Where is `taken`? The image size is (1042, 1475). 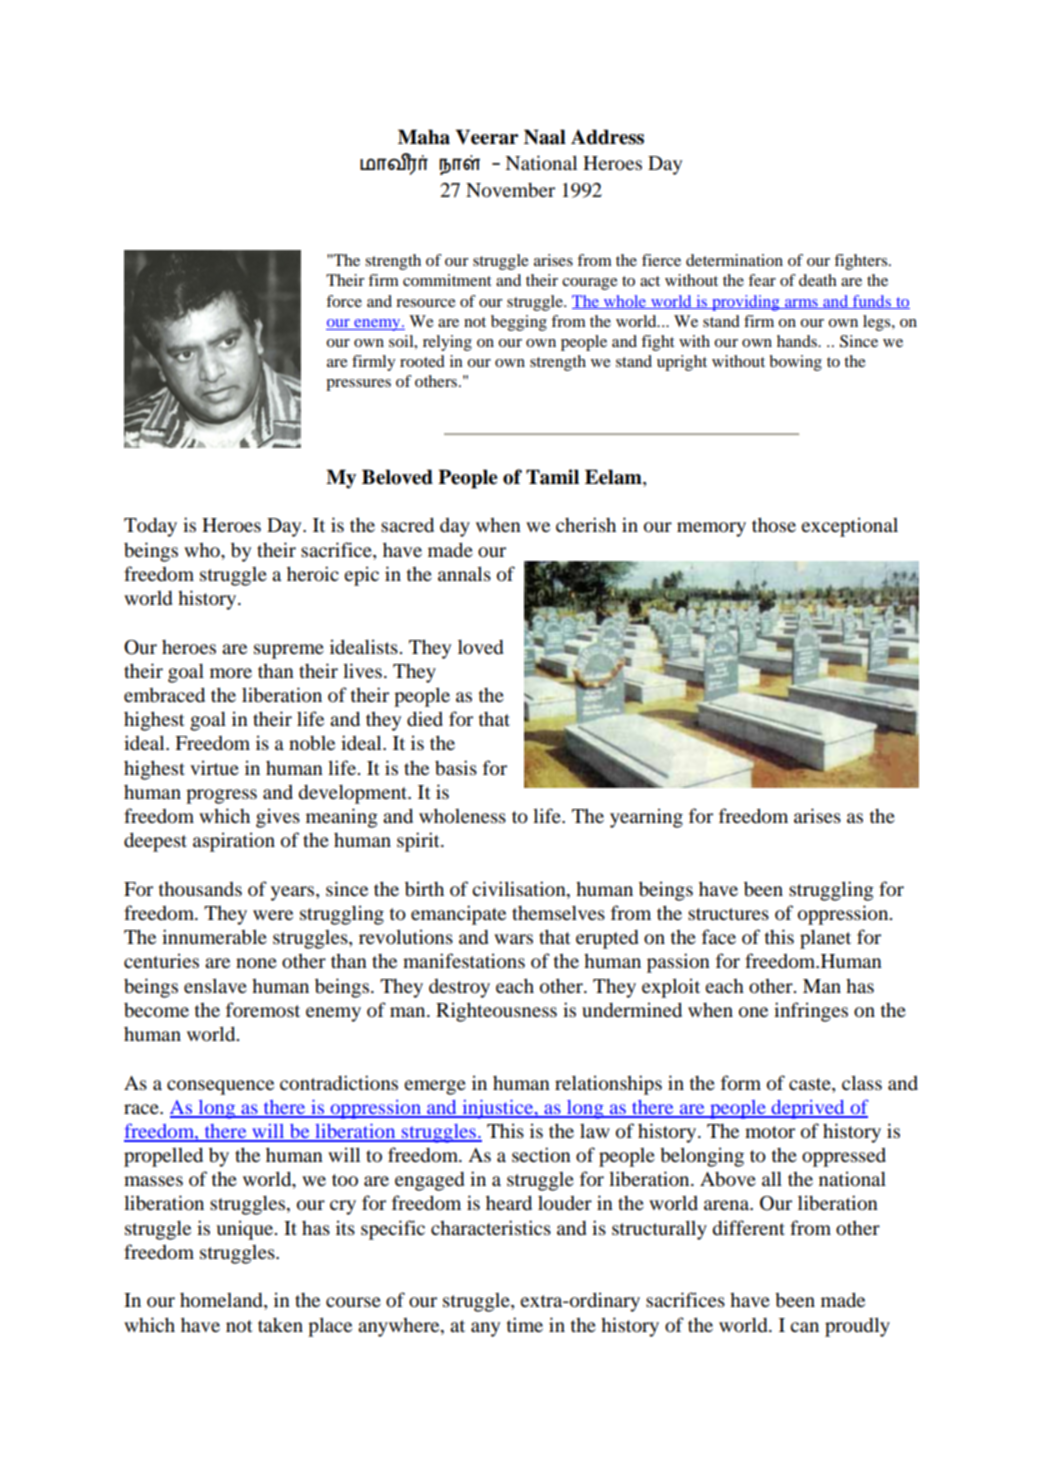 taken is located at coordinates (280, 1325).
